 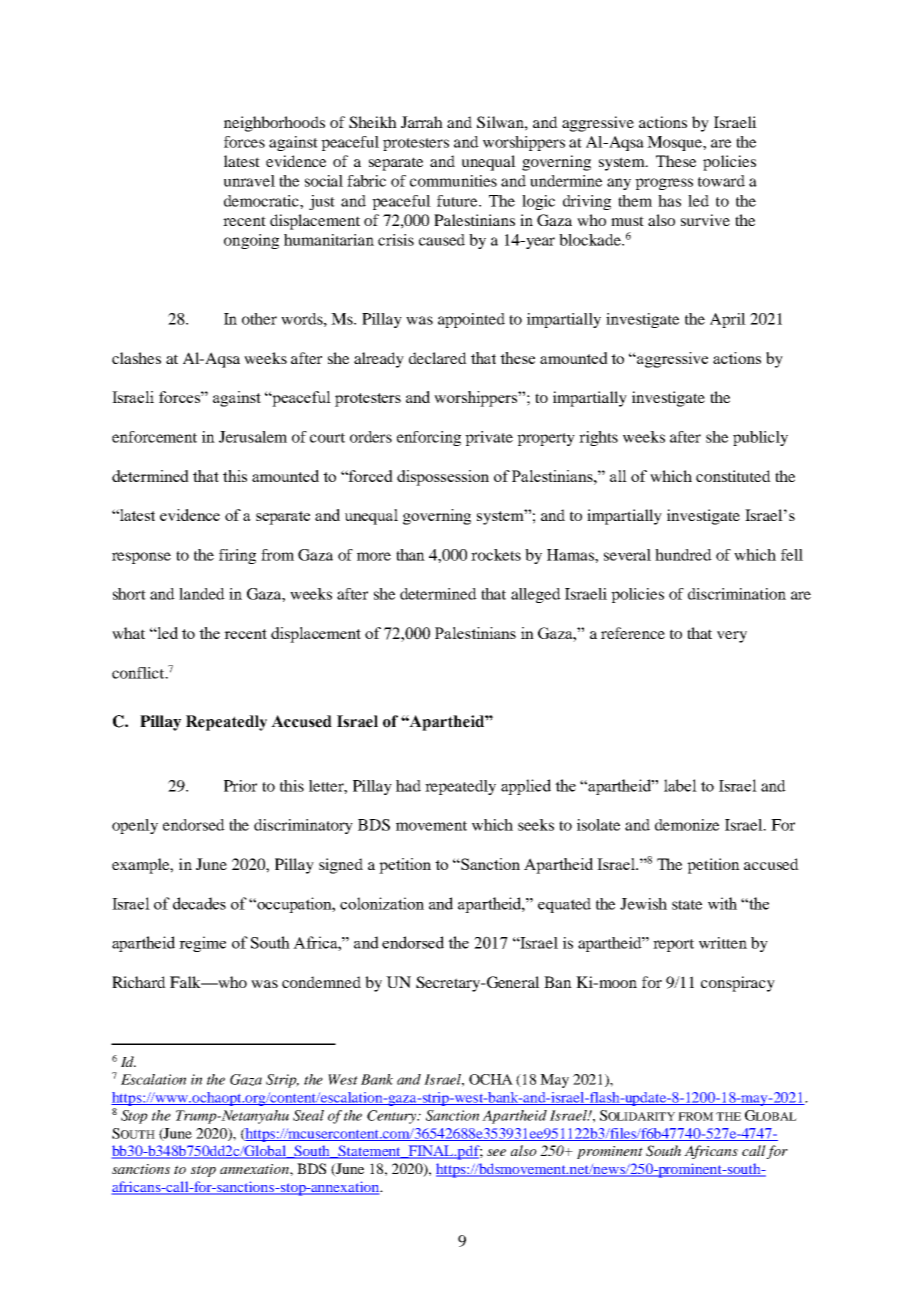 I want to click on unravel, so click(x=249, y=181).
